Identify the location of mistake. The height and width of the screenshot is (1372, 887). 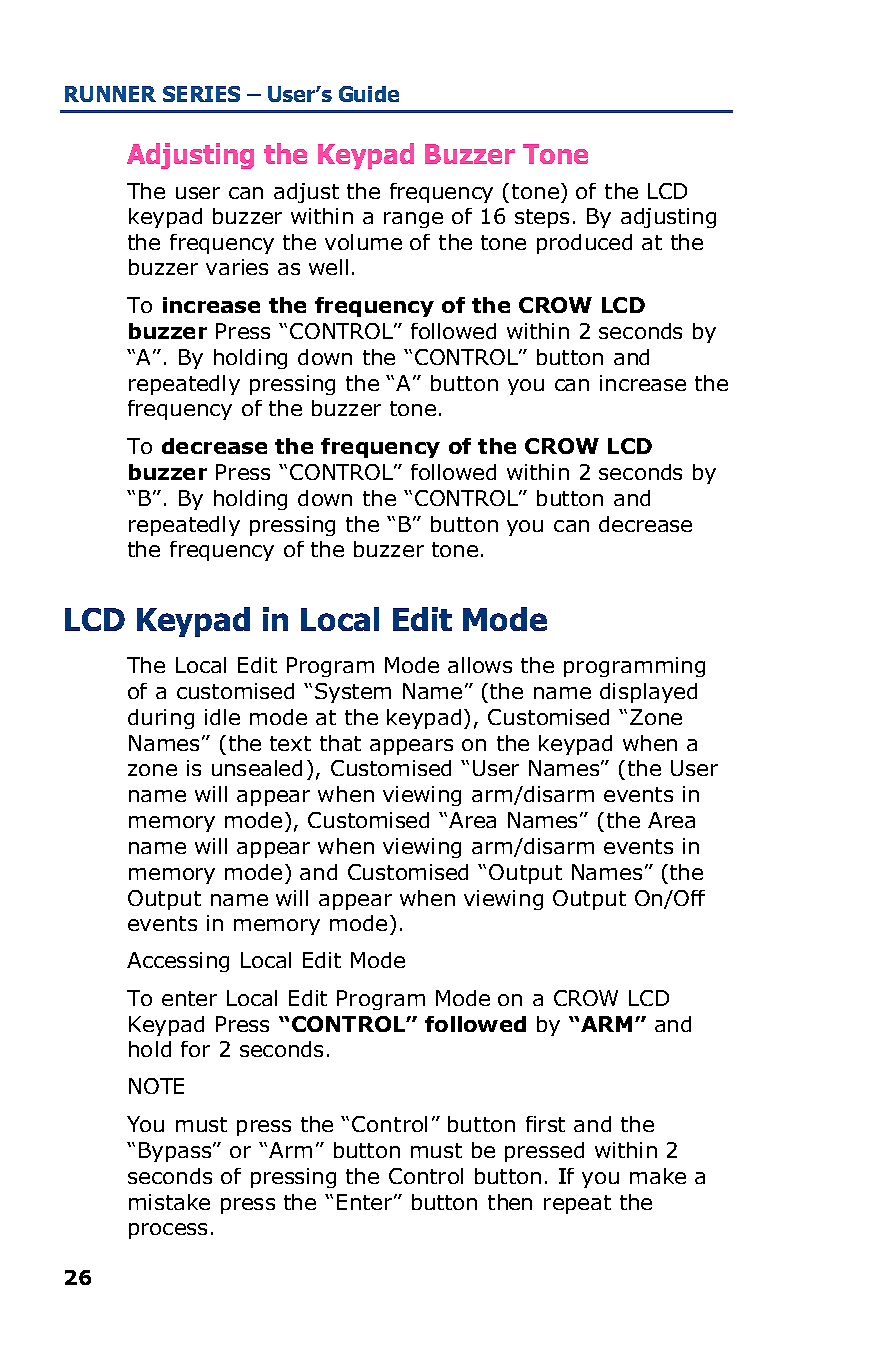
(169, 1202).
